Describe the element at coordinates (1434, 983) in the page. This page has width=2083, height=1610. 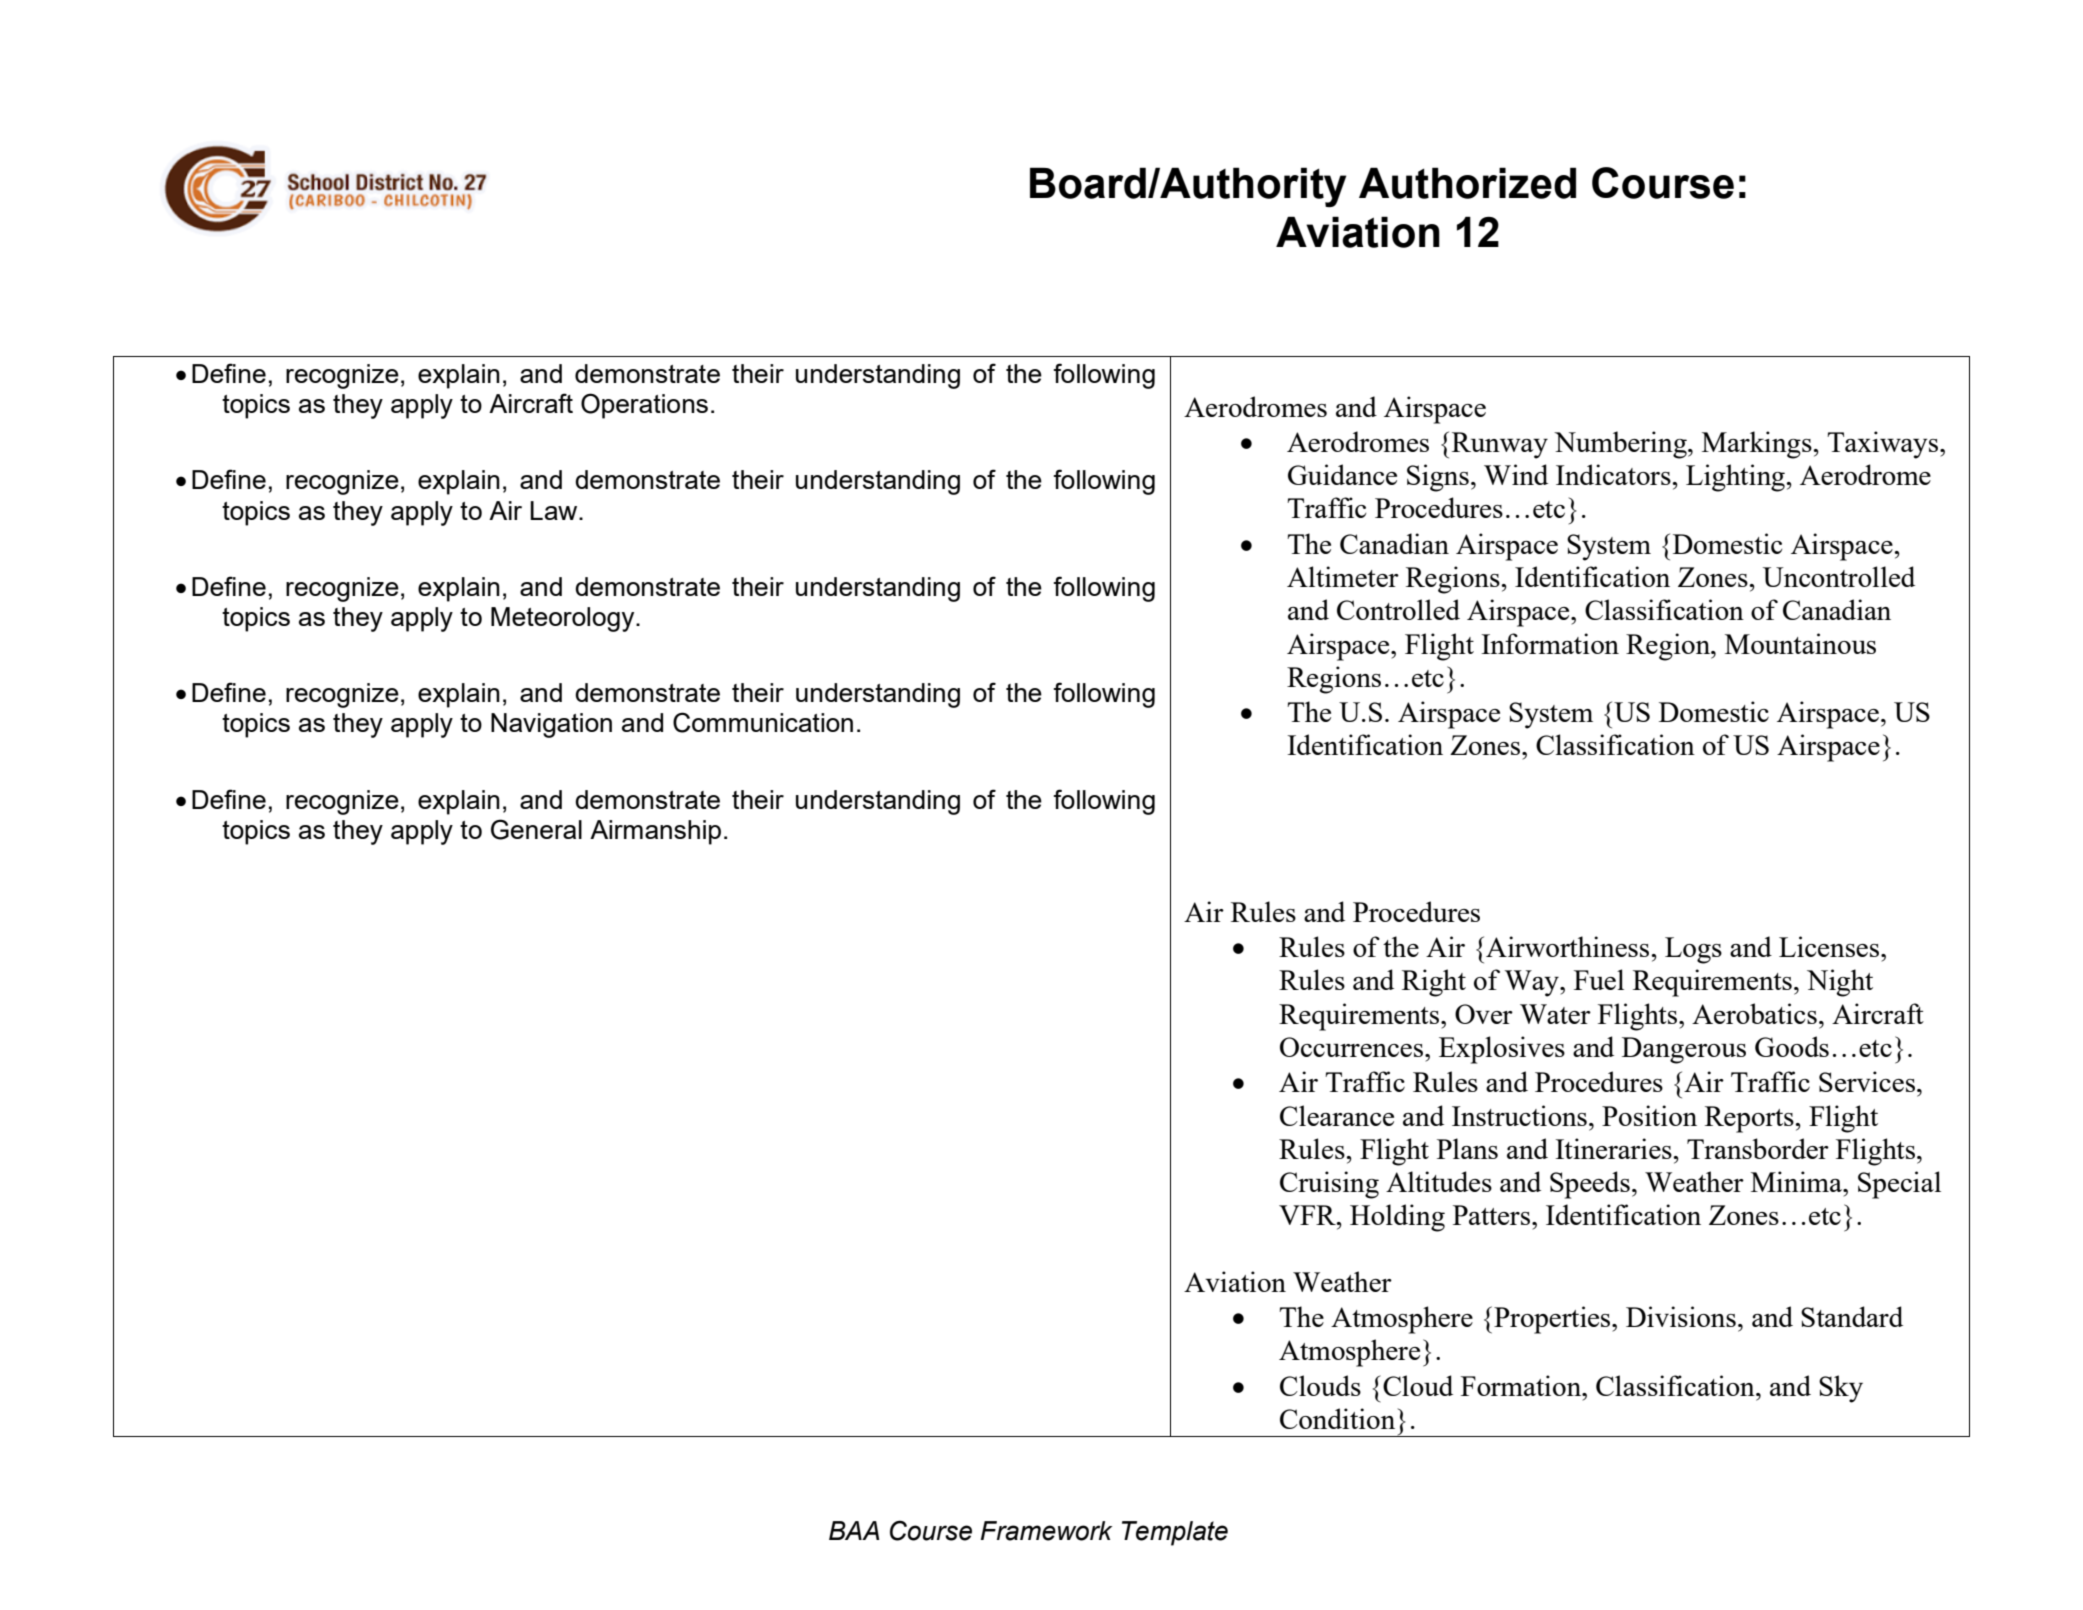
I see `Right` at that location.
